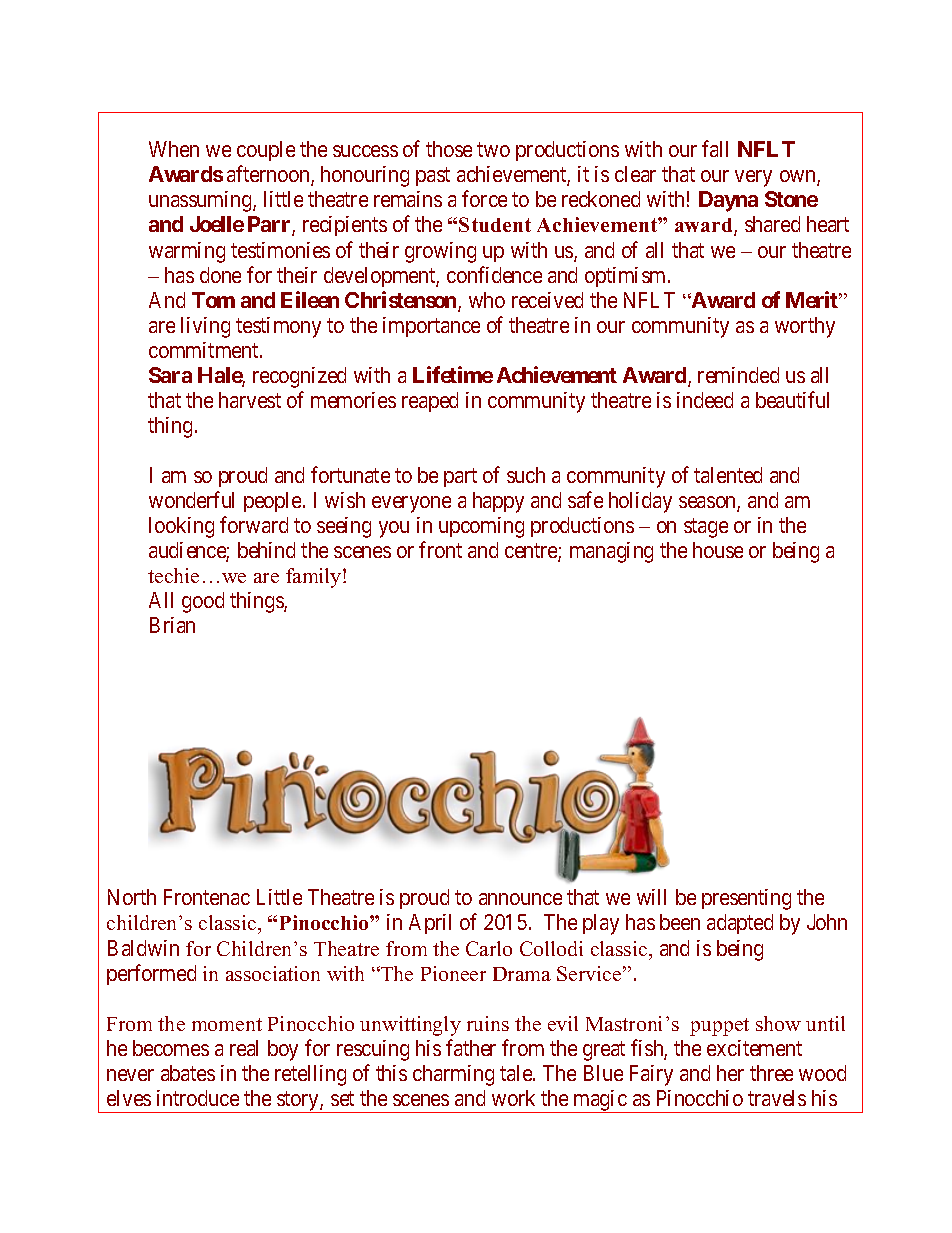  Describe the element at coordinates (481, 527) in the screenshot. I see `upcoming` at that location.
